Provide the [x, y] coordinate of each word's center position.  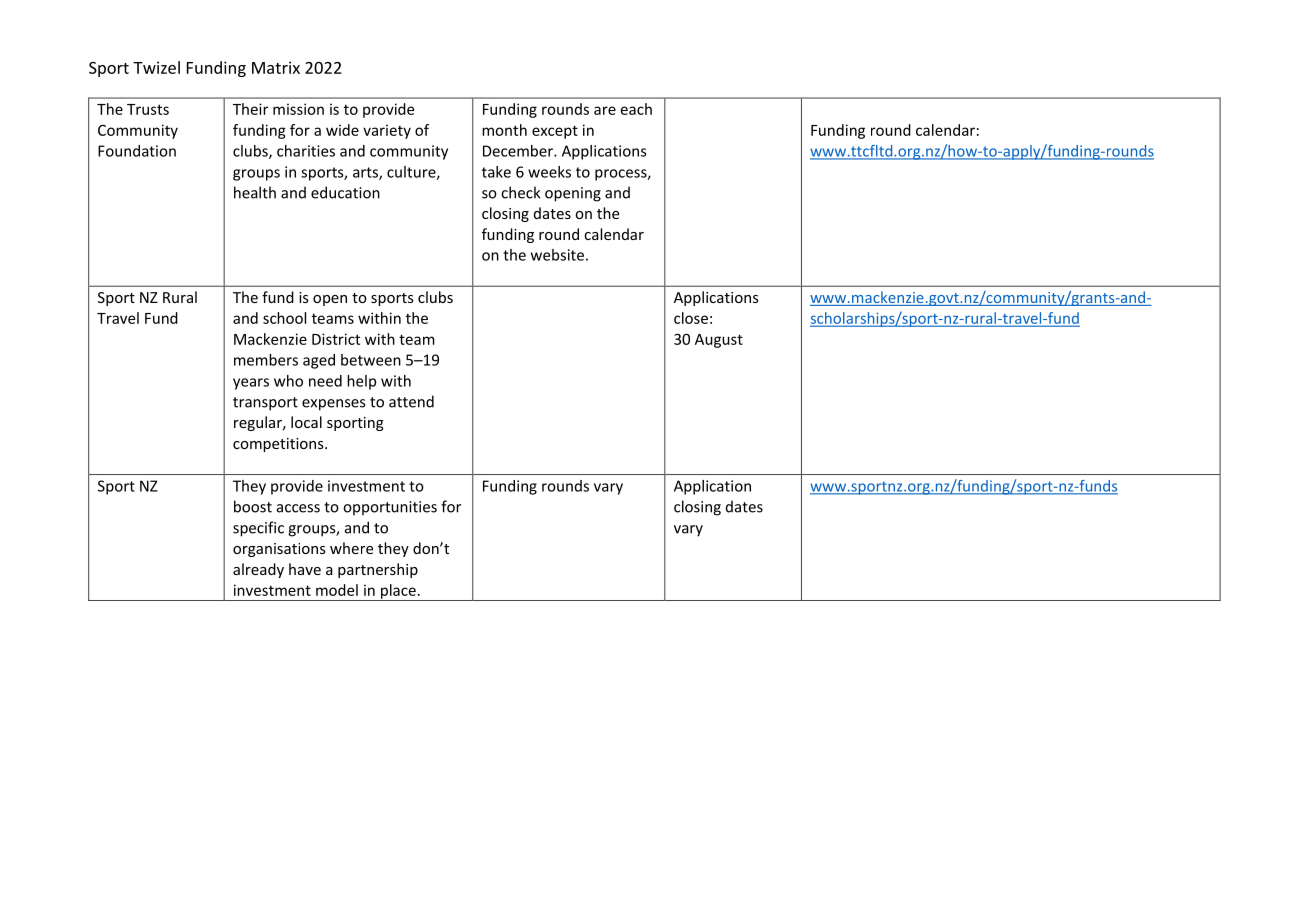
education [345, 192]
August [719, 341]
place [398, 592]
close [691, 318]
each [636, 109]
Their [250, 109]
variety [387, 131]
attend [411, 401]
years [251, 384]
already [258, 570]
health [255, 192]
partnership [378, 570]
